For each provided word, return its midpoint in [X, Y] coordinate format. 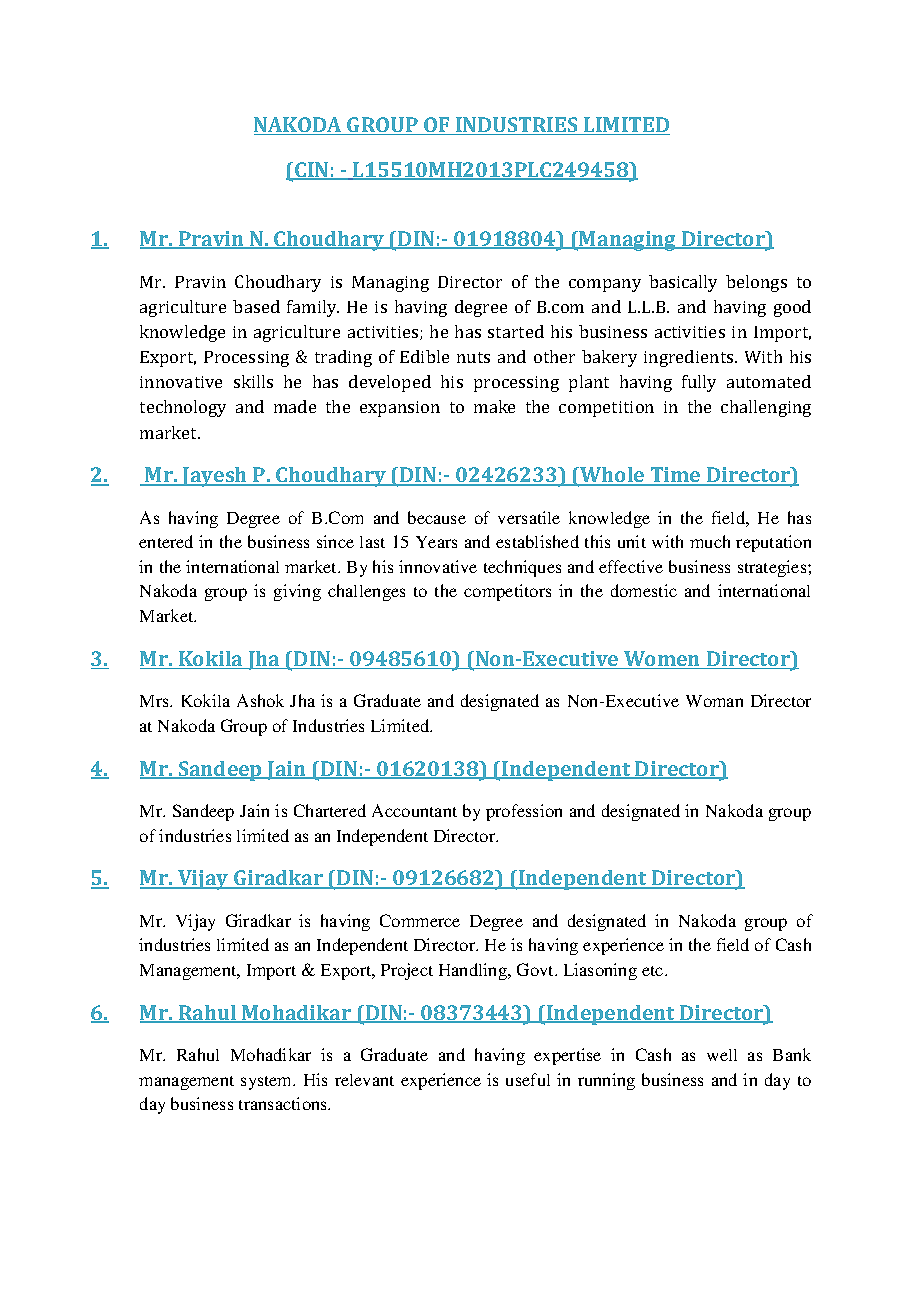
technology [183, 408]
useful [528, 1079]
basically [683, 283]
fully [699, 383]
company [605, 285]
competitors [507, 592]
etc [654, 971]
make [494, 406]
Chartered [330, 810]
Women [662, 660]
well [722, 1055]
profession [524, 812]
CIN [312, 171]
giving [297, 592]
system [268, 1083]
